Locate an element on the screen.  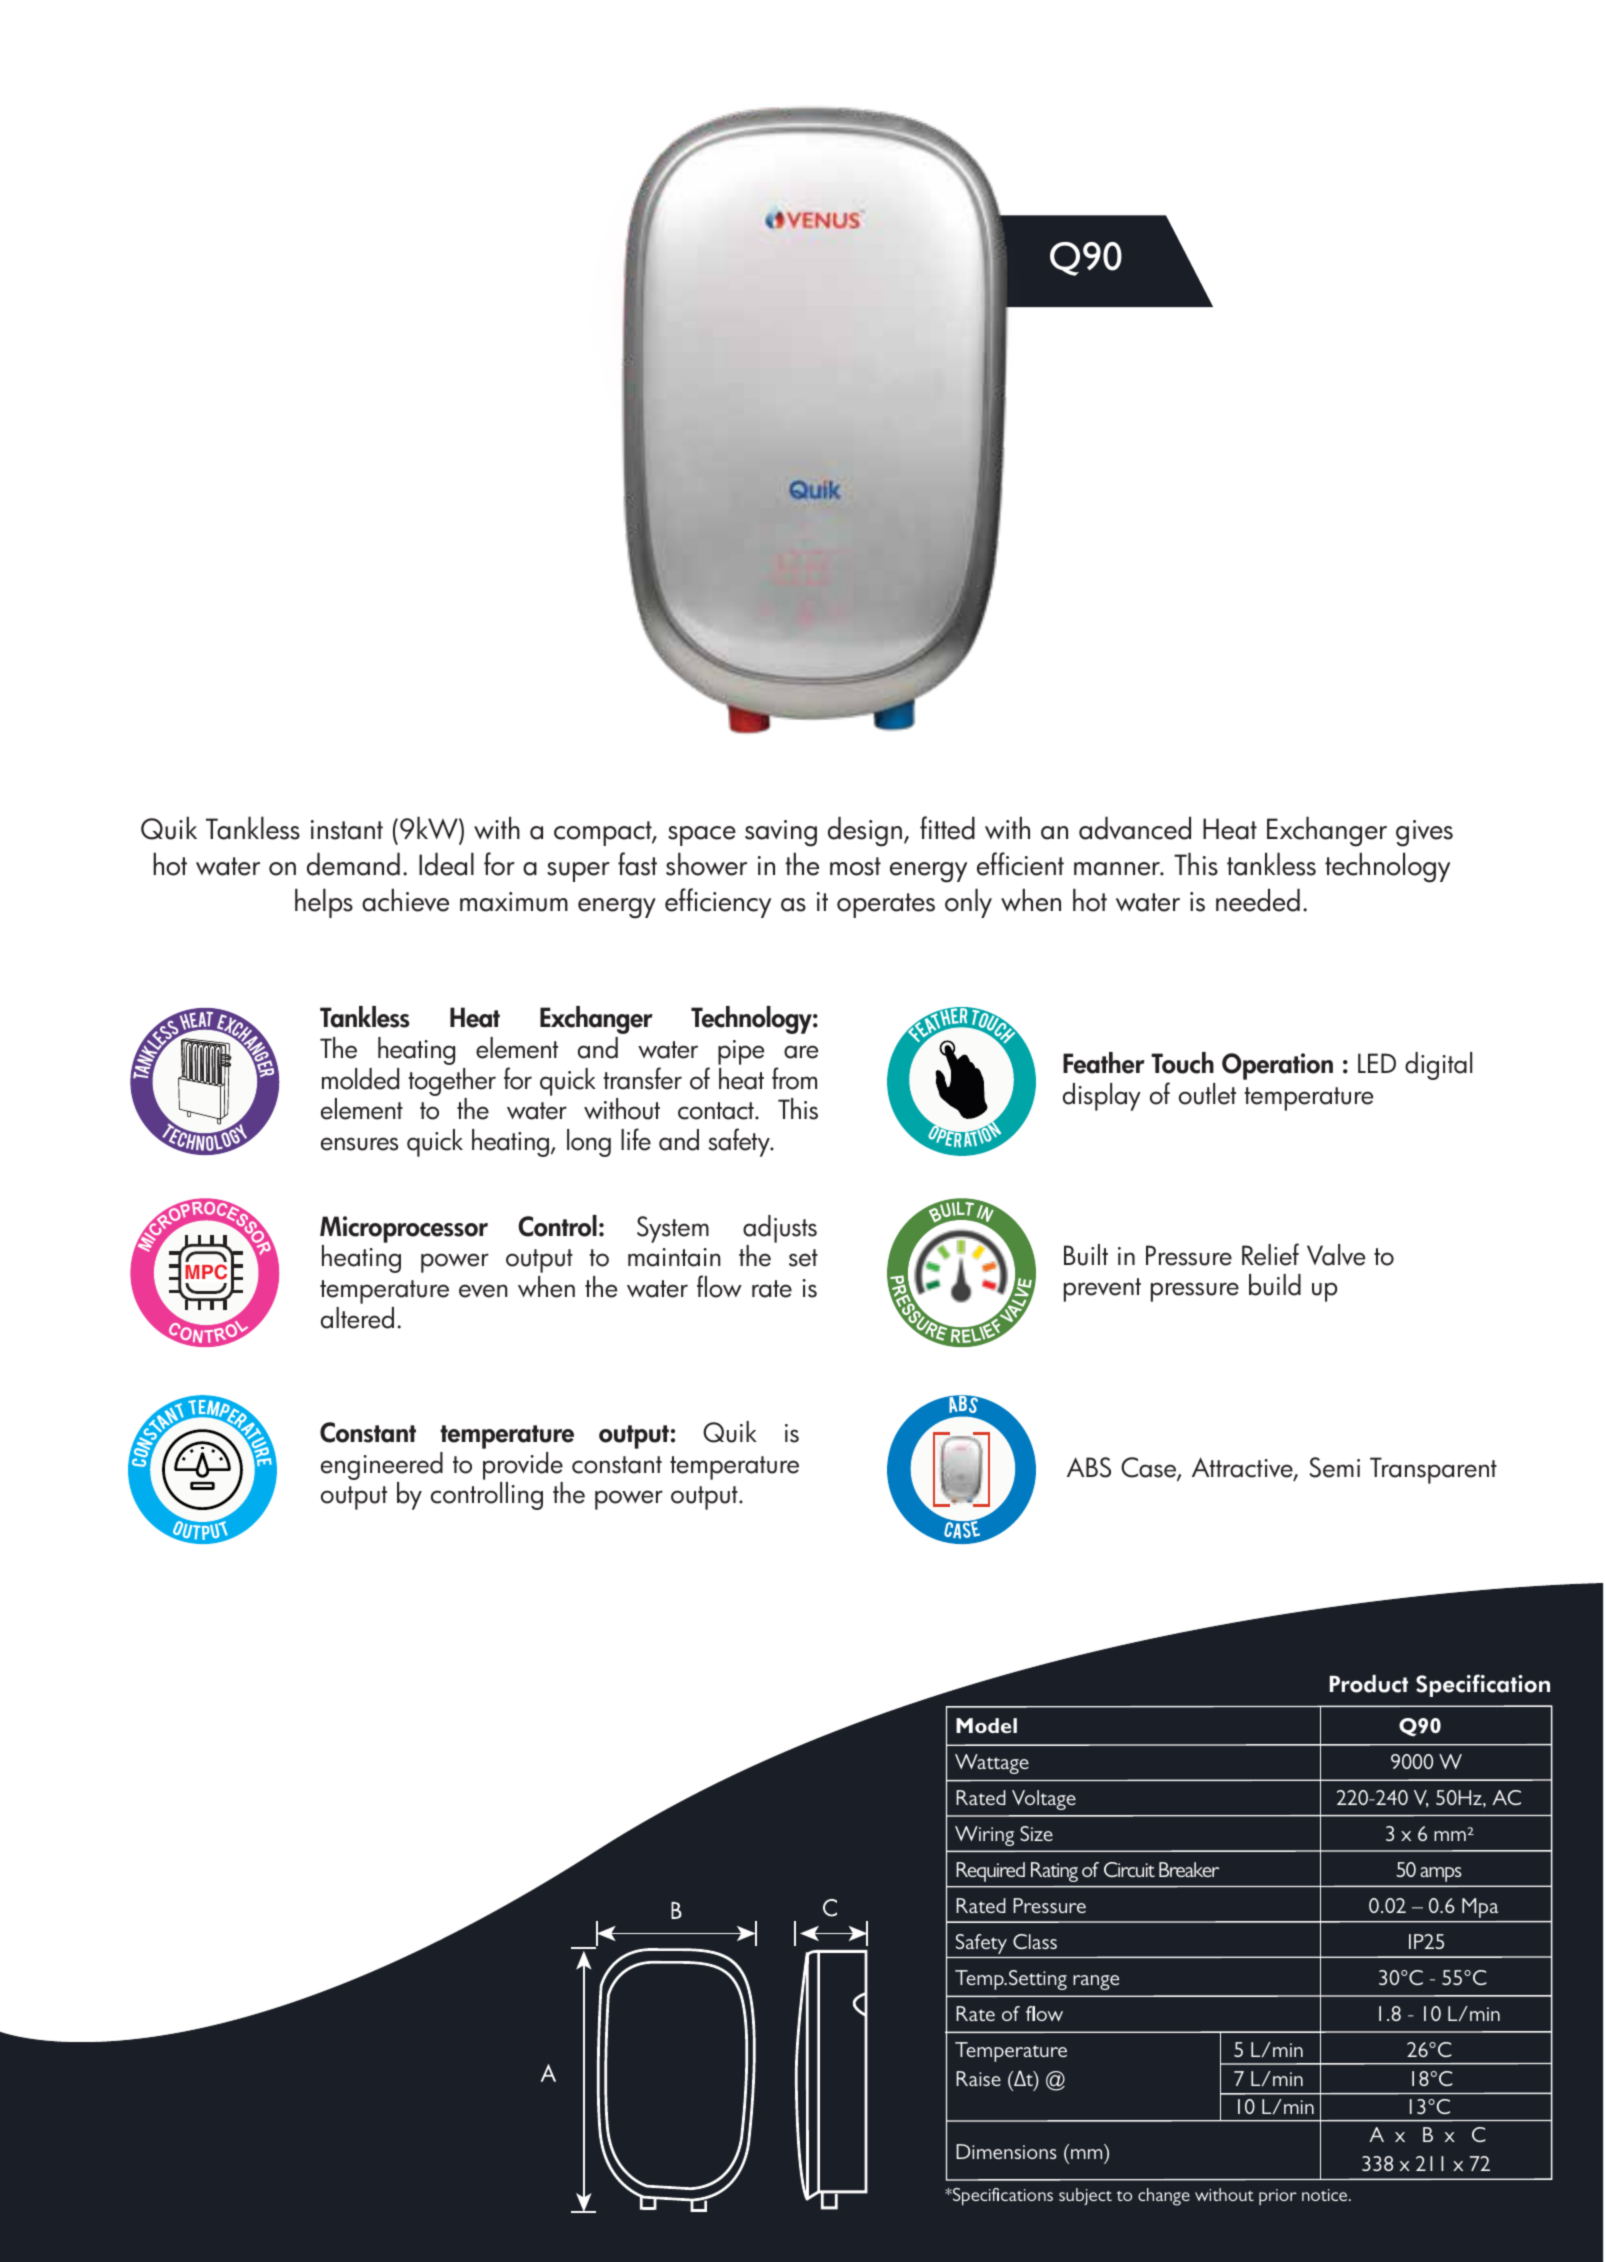
Raise is located at coordinates (978, 2078).
